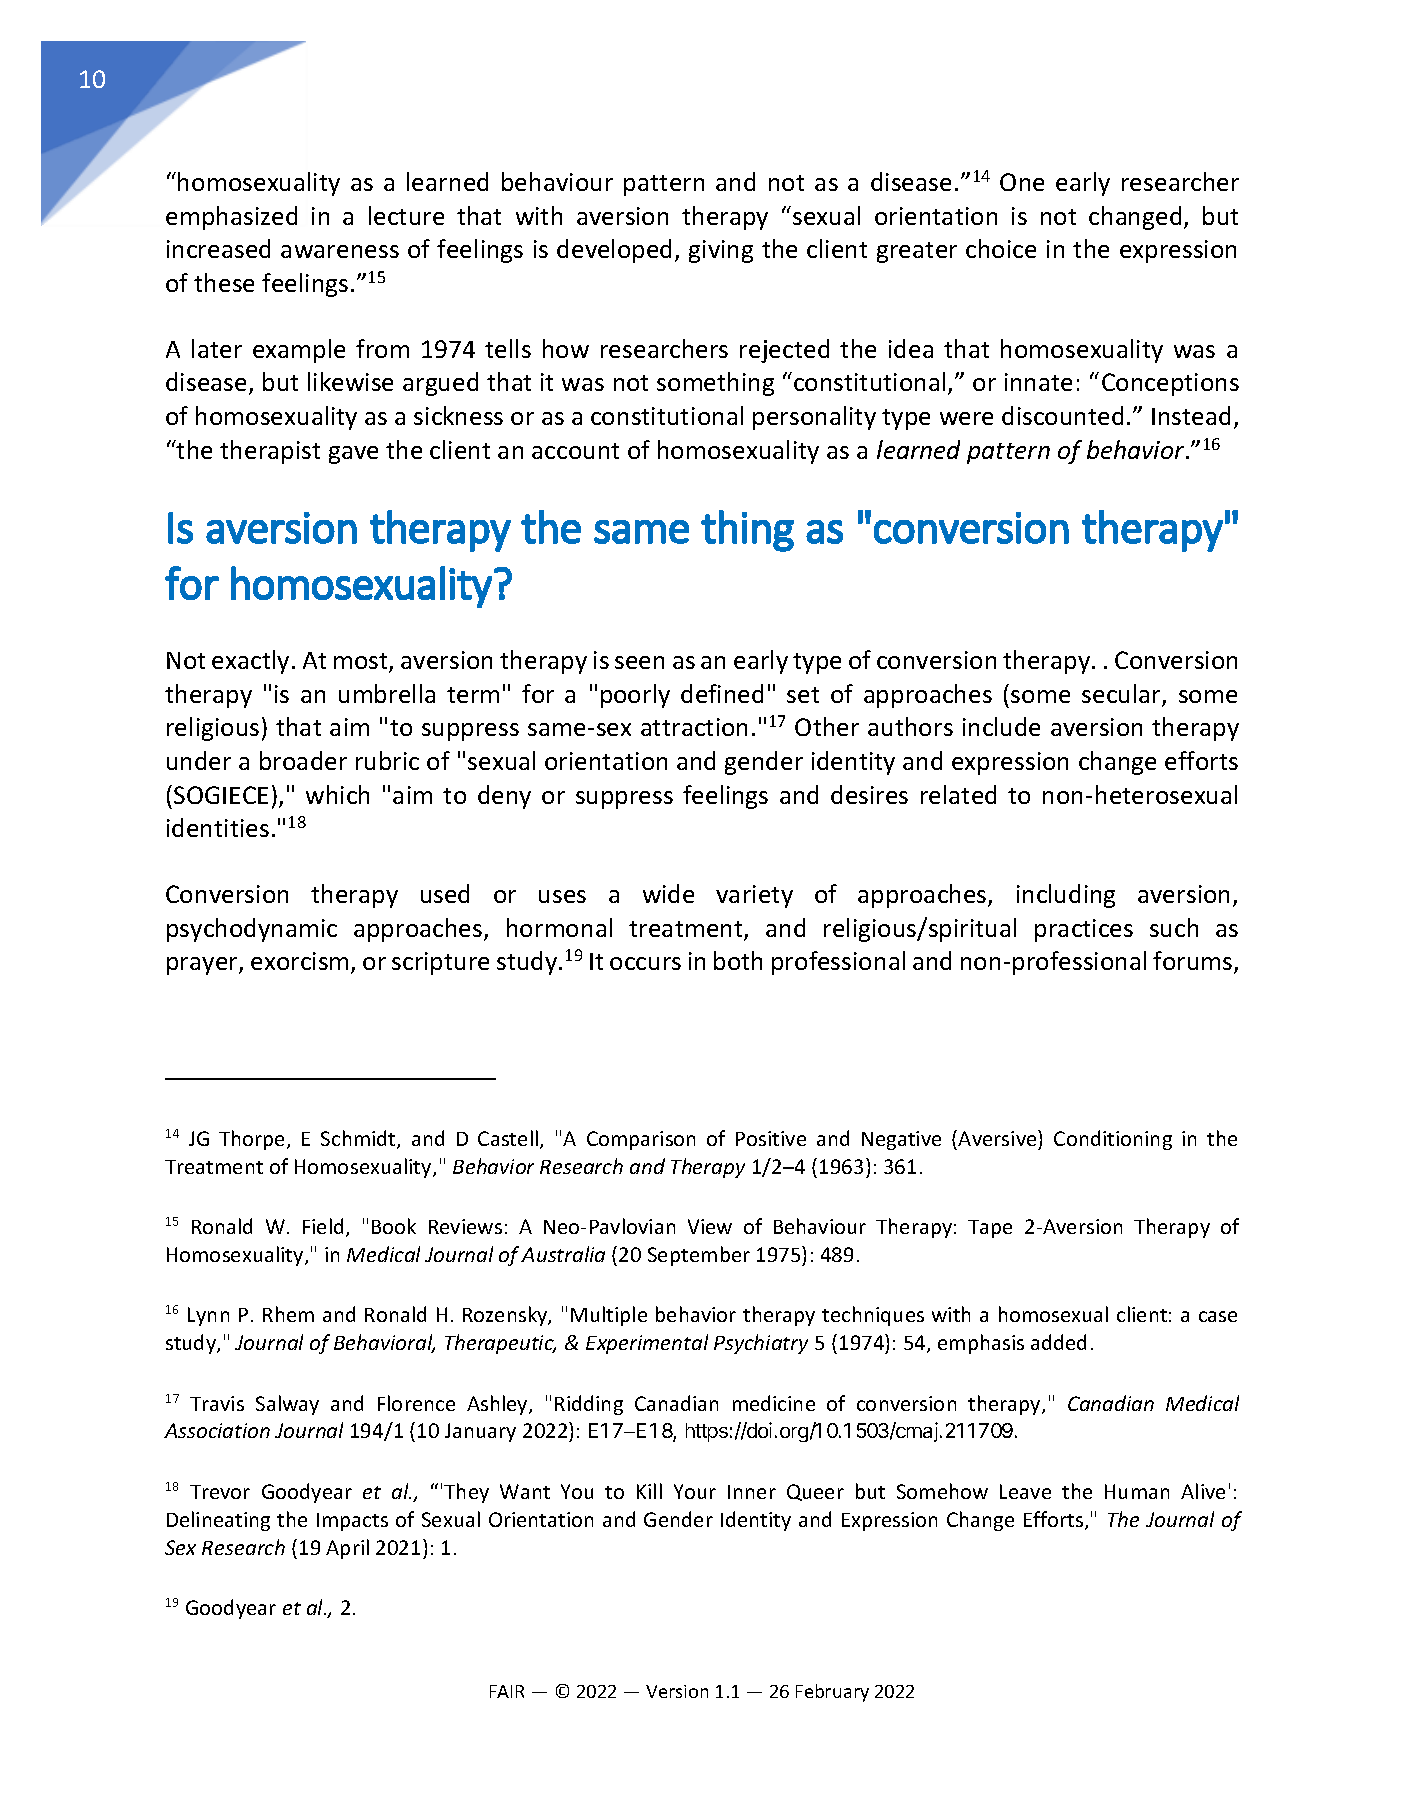 This page has width=1405, height=1819. I want to click on giving, so click(721, 251).
